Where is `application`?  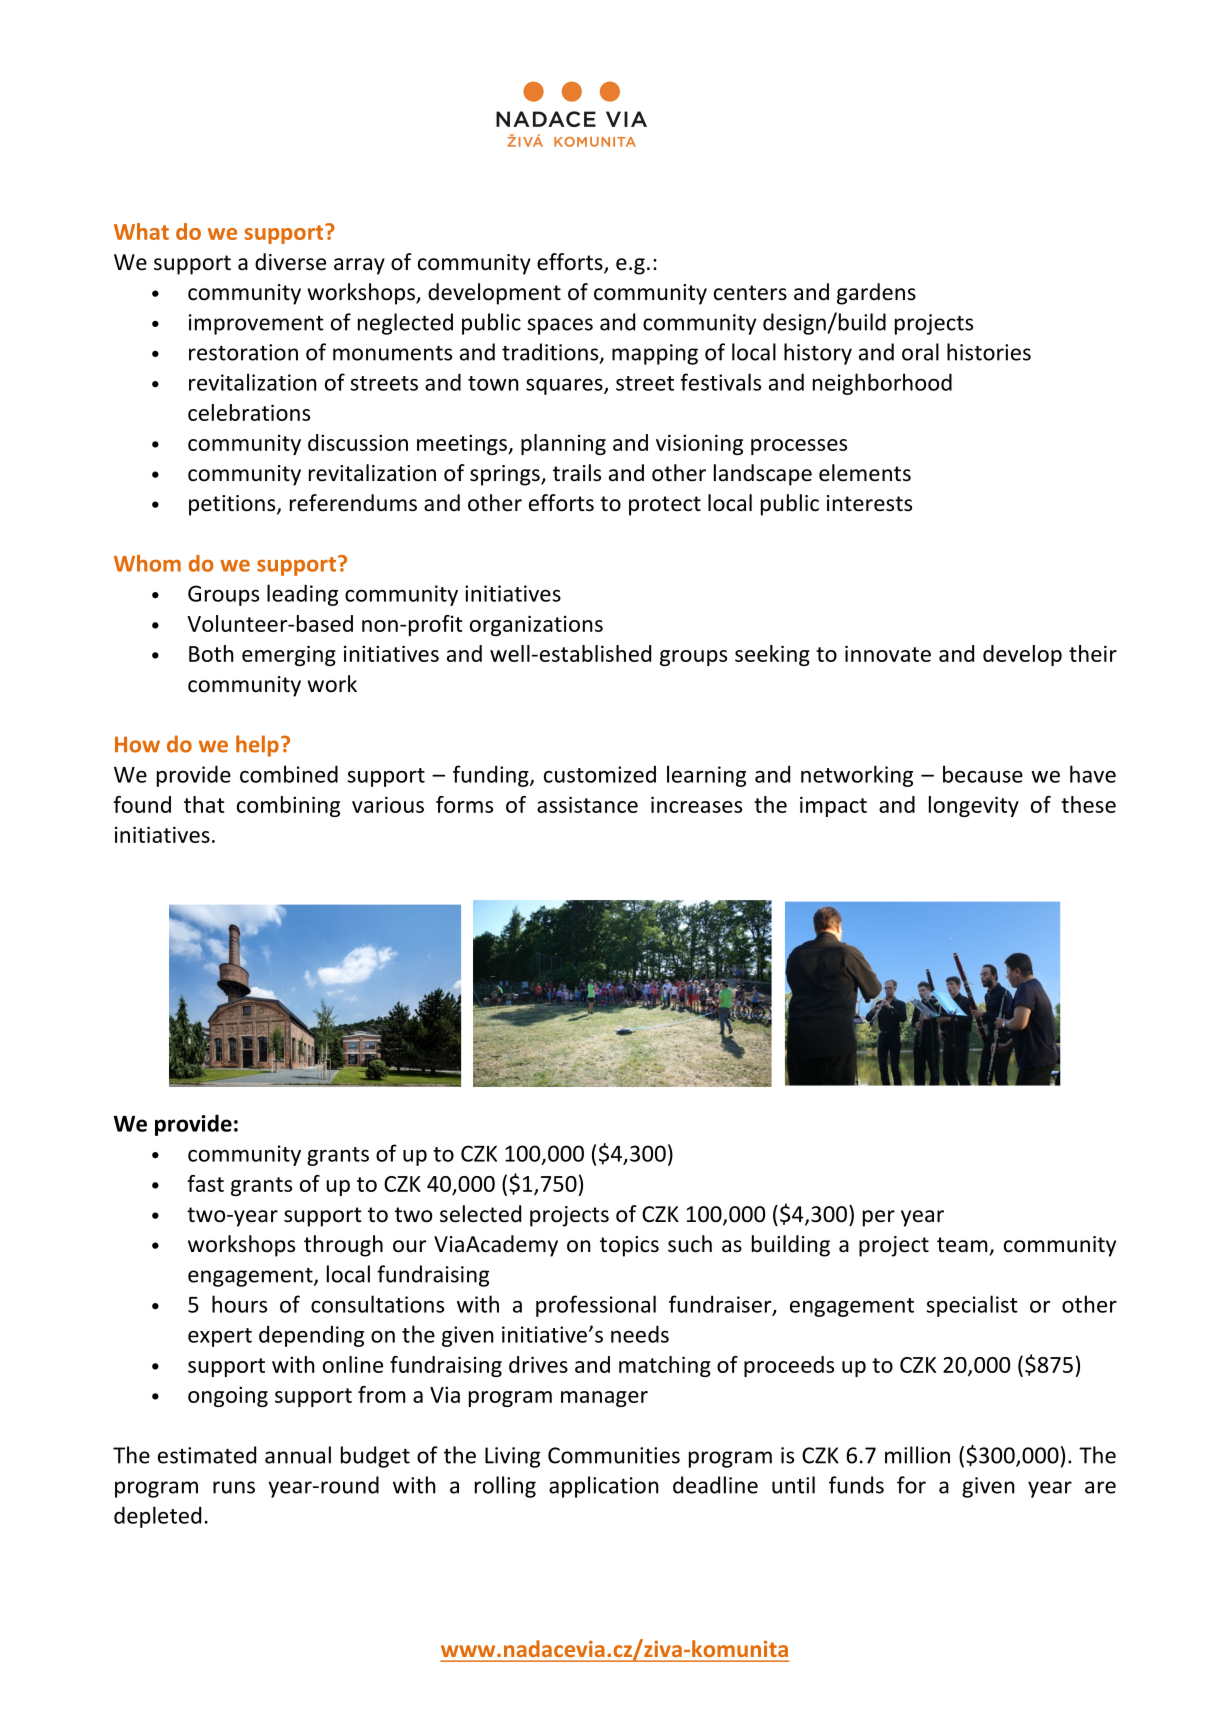
application is located at coordinates (604, 1487).
